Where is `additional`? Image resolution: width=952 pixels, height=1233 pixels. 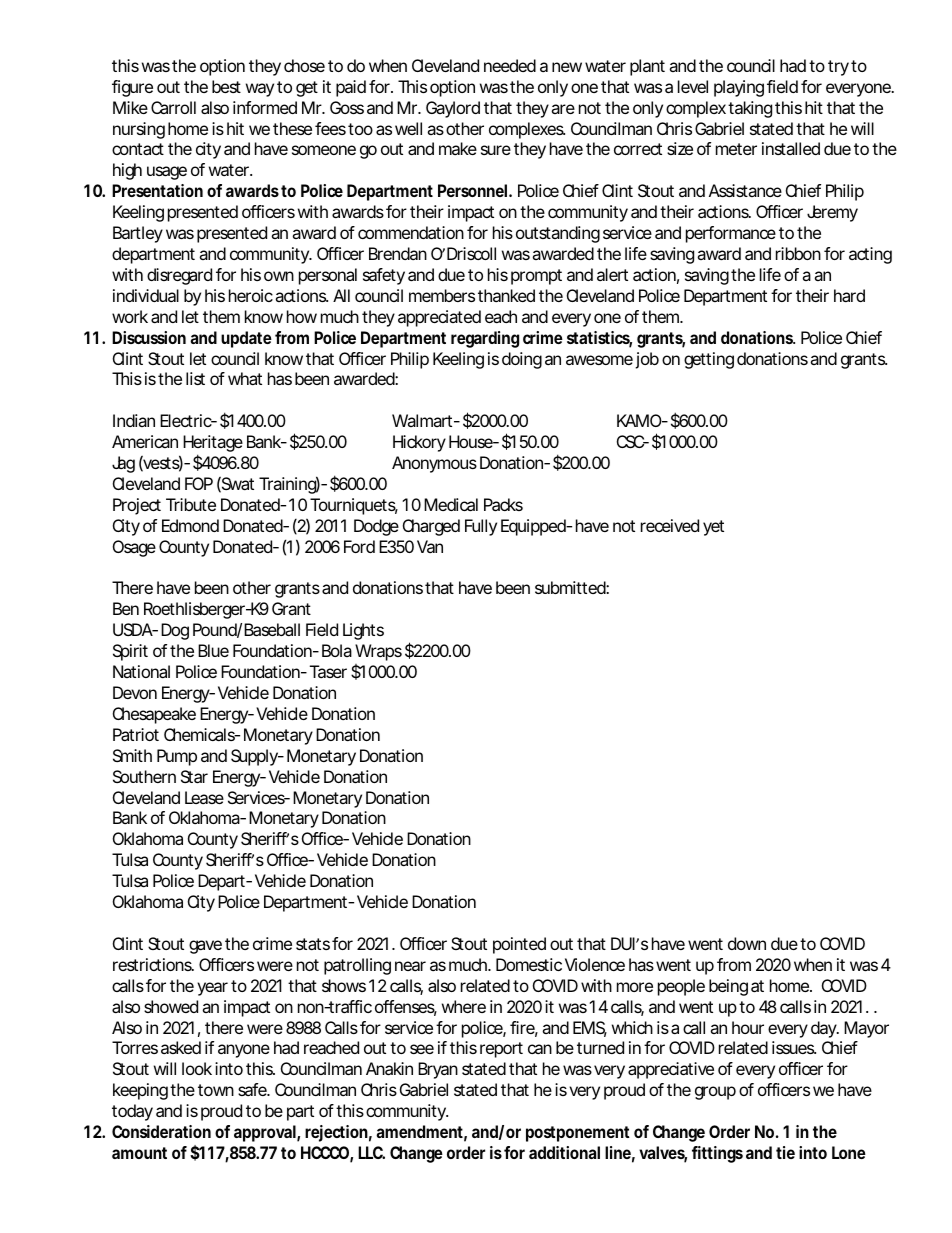
additional is located at coordinates (564, 1152).
